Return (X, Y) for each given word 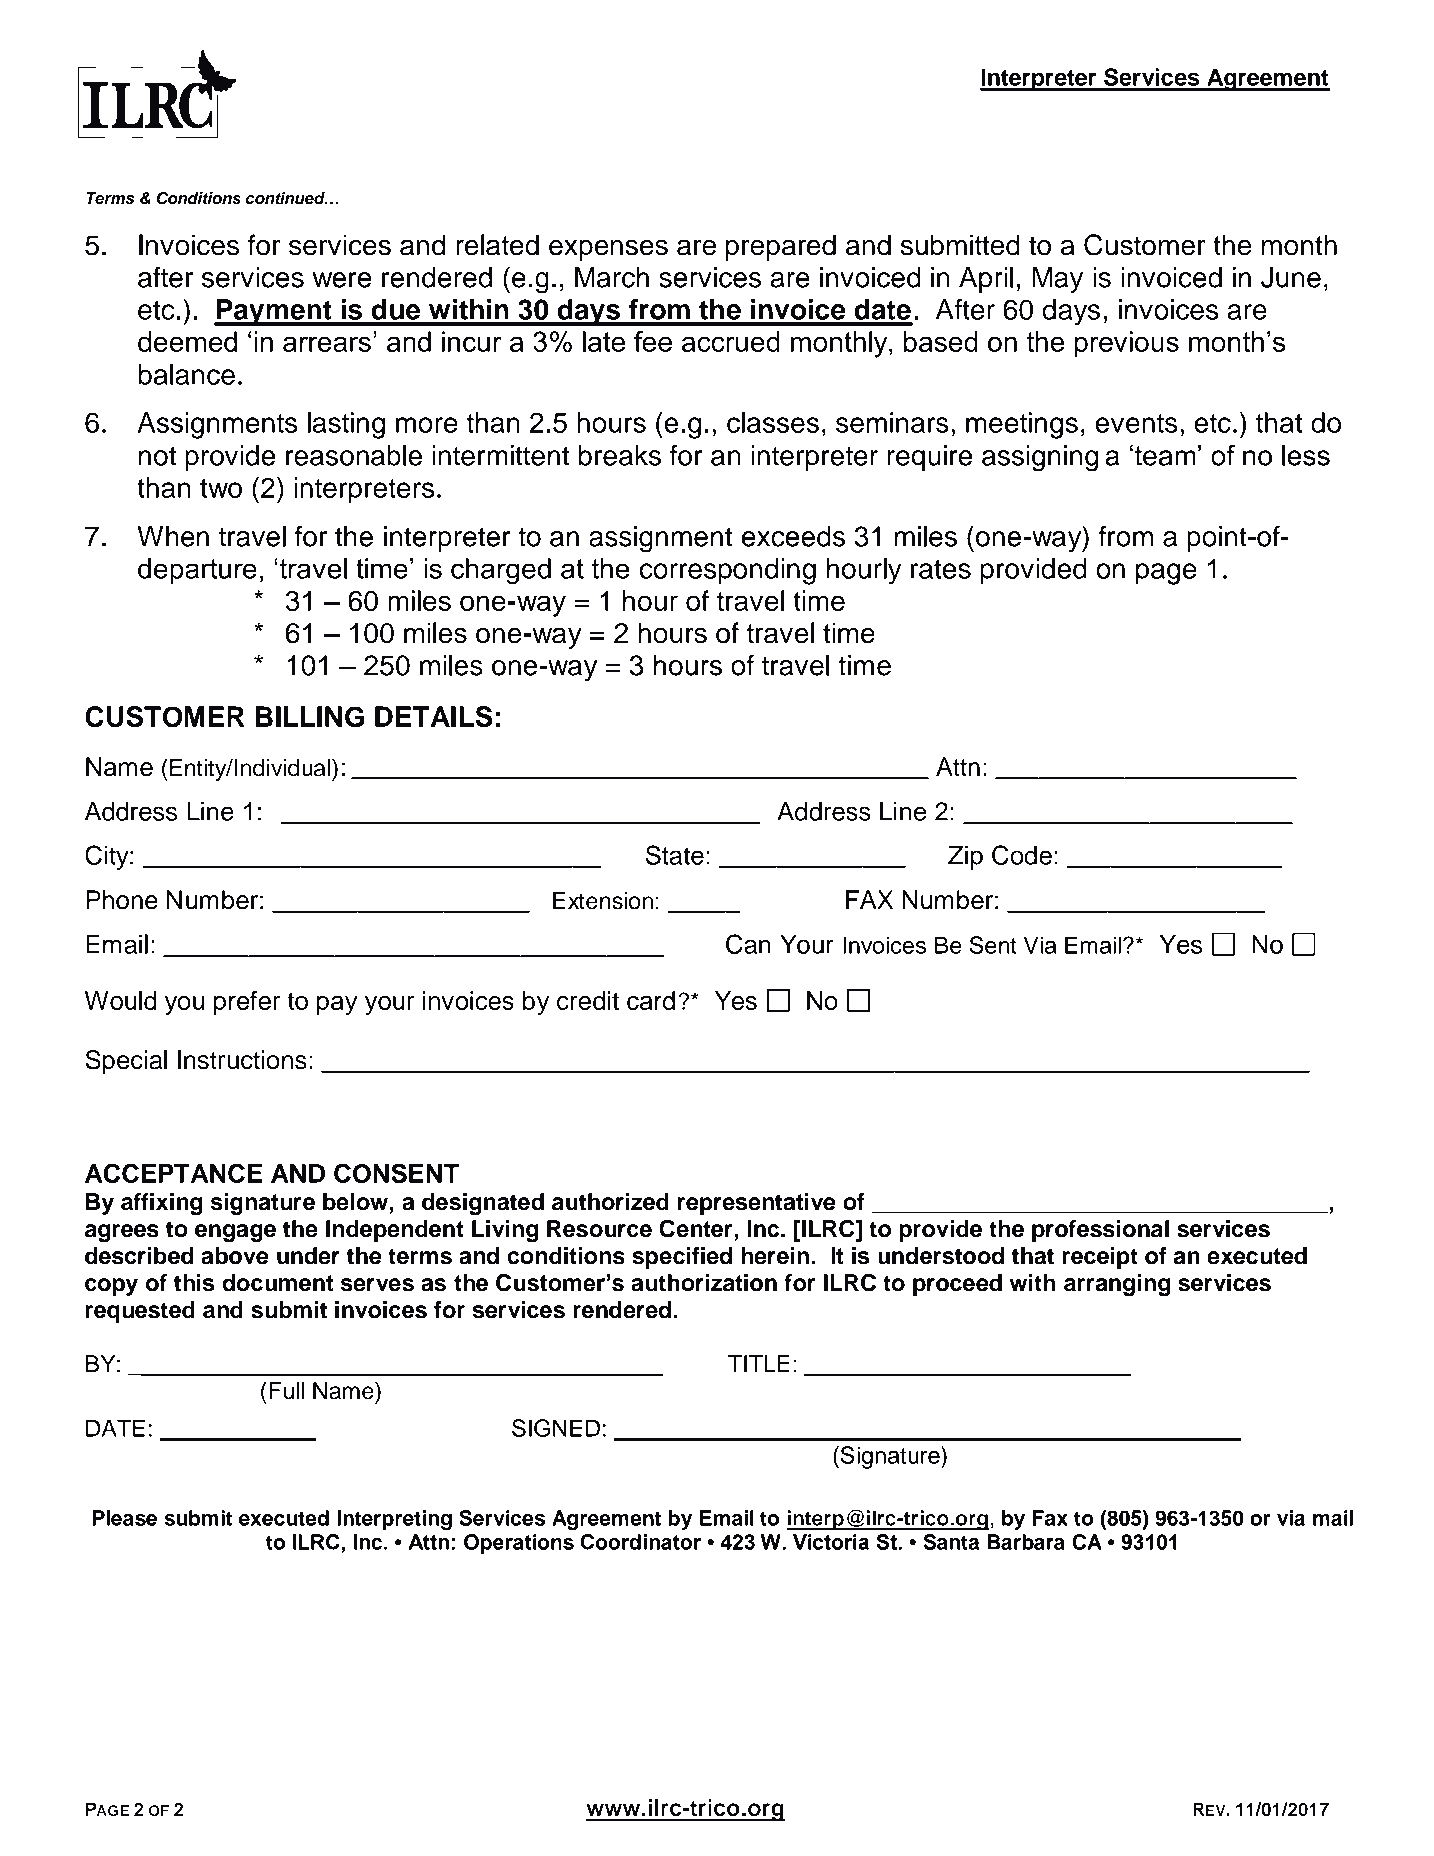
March (612, 277)
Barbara (1026, 1542)
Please (125, 1518)
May (1058, 280)
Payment (274, 312)
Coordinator (641, 1542)
